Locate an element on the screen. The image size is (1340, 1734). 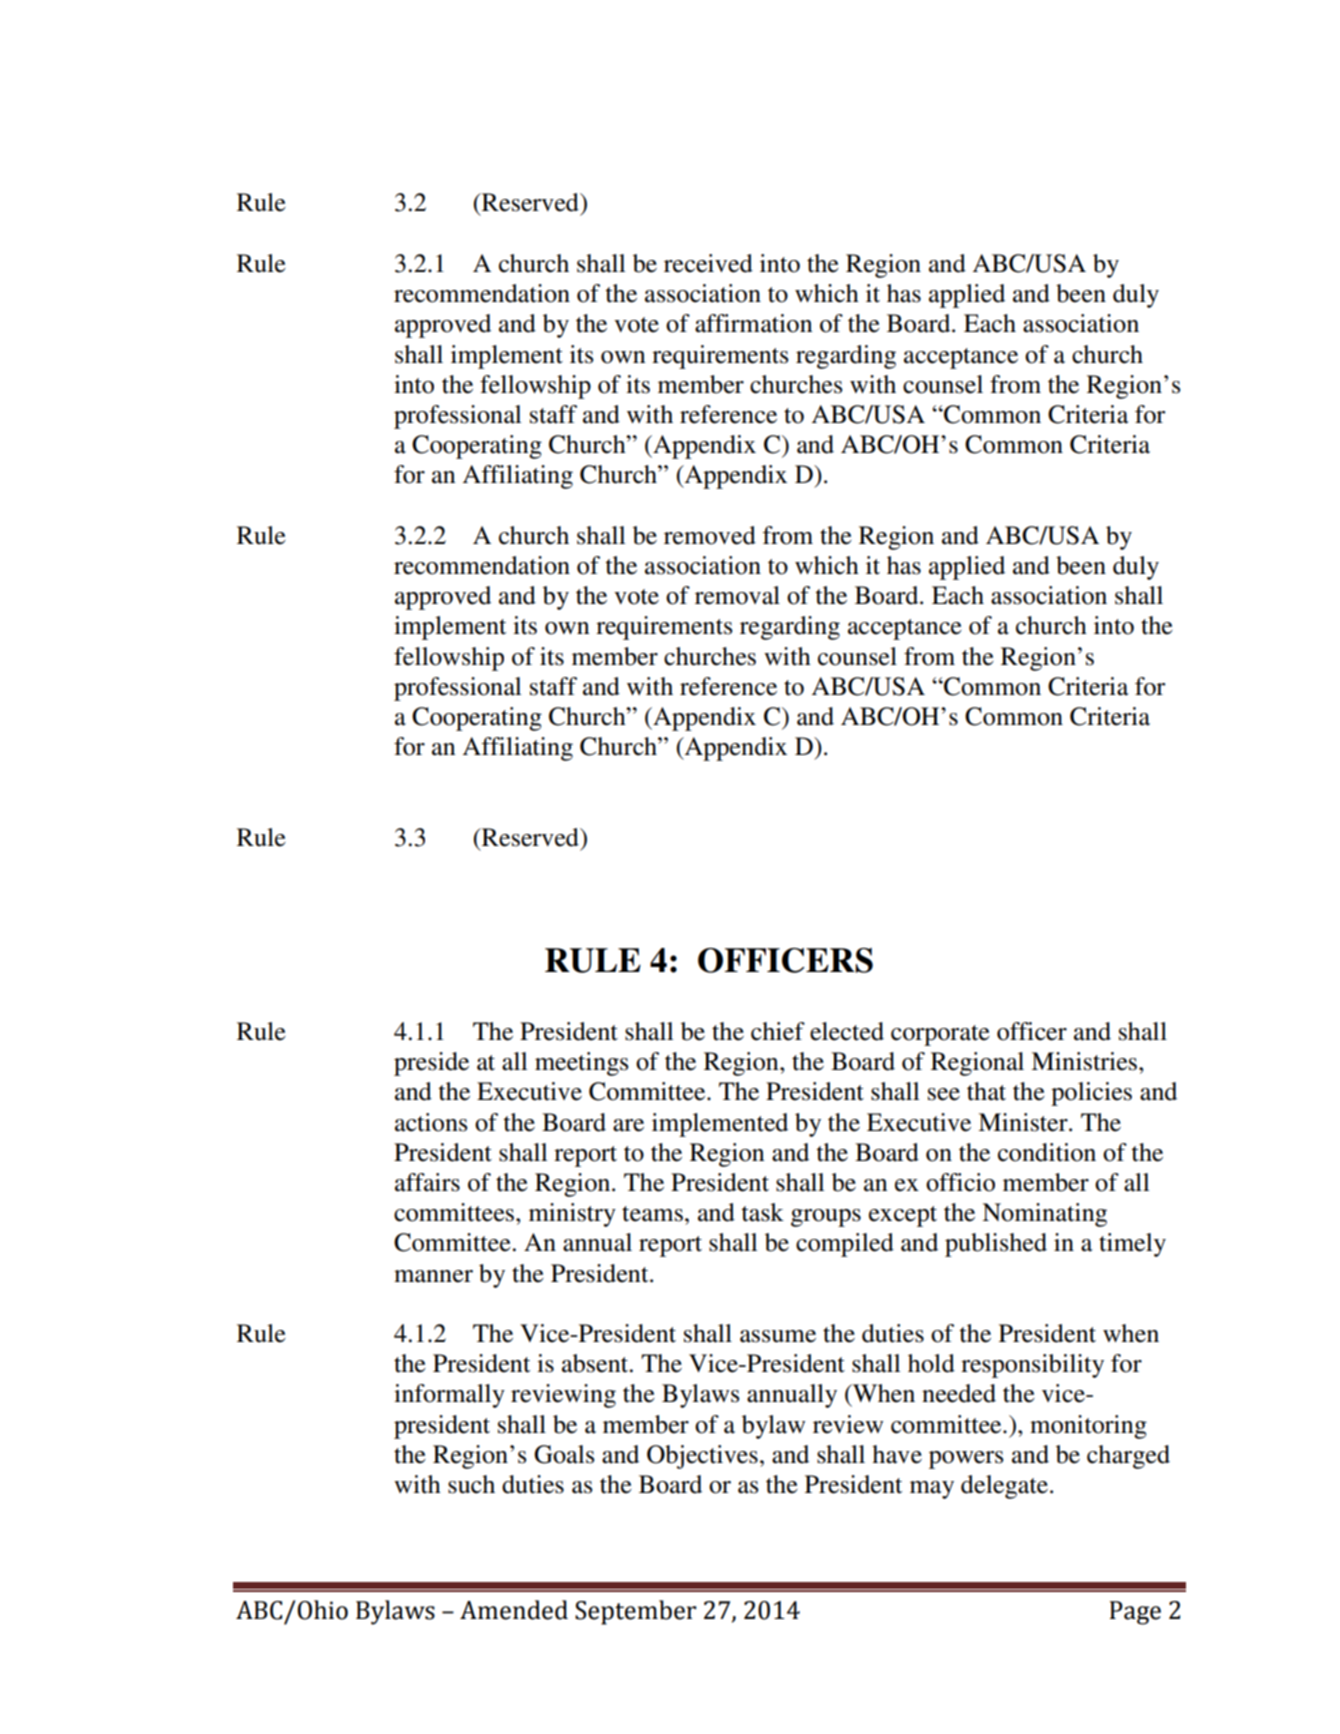
received is located at coordinates (708, 263).
